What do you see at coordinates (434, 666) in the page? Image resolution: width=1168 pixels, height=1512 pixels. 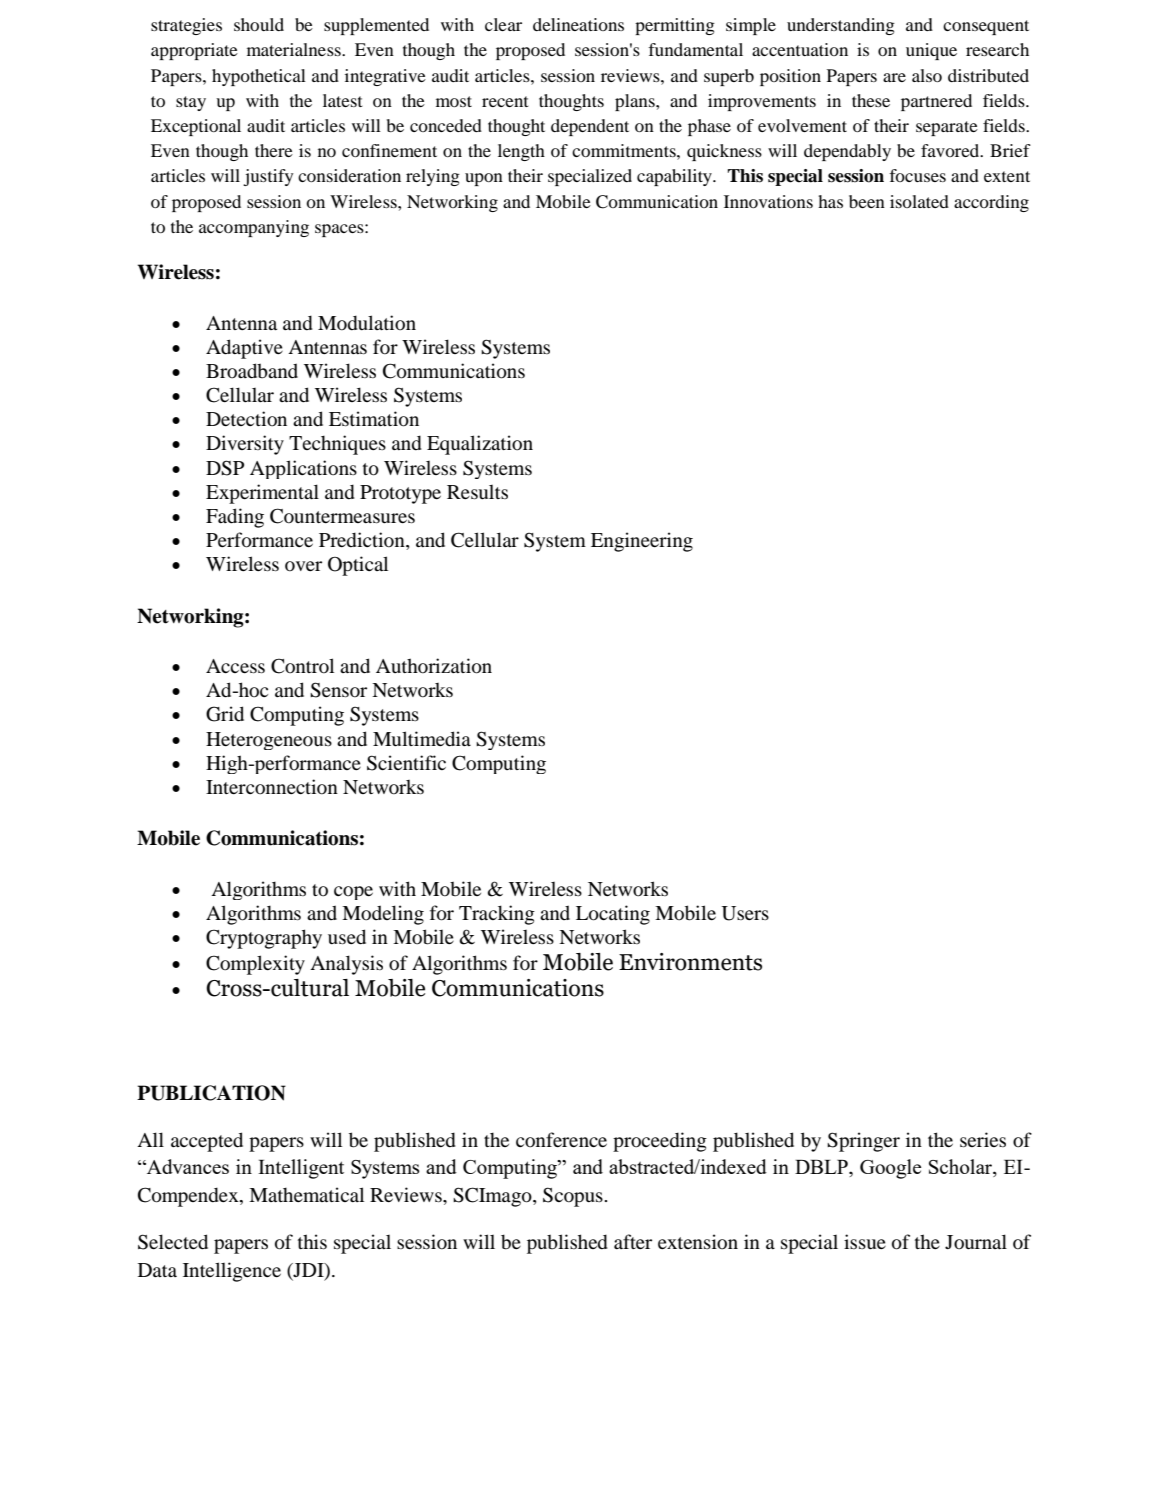 I see `Authorization` at bounding box center [434, 666].
